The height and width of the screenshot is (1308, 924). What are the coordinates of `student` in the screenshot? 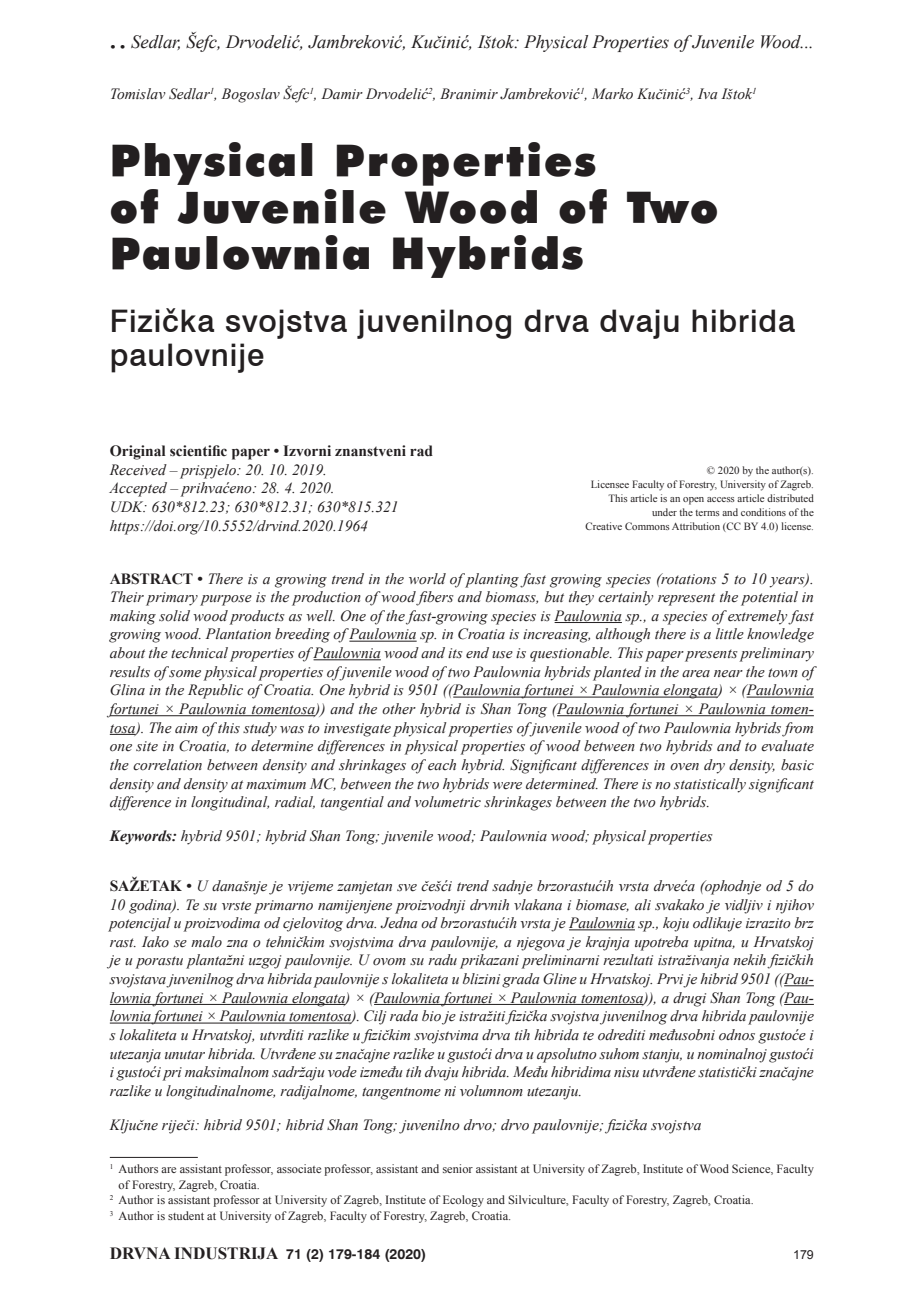 It's located at (186, 1215).
